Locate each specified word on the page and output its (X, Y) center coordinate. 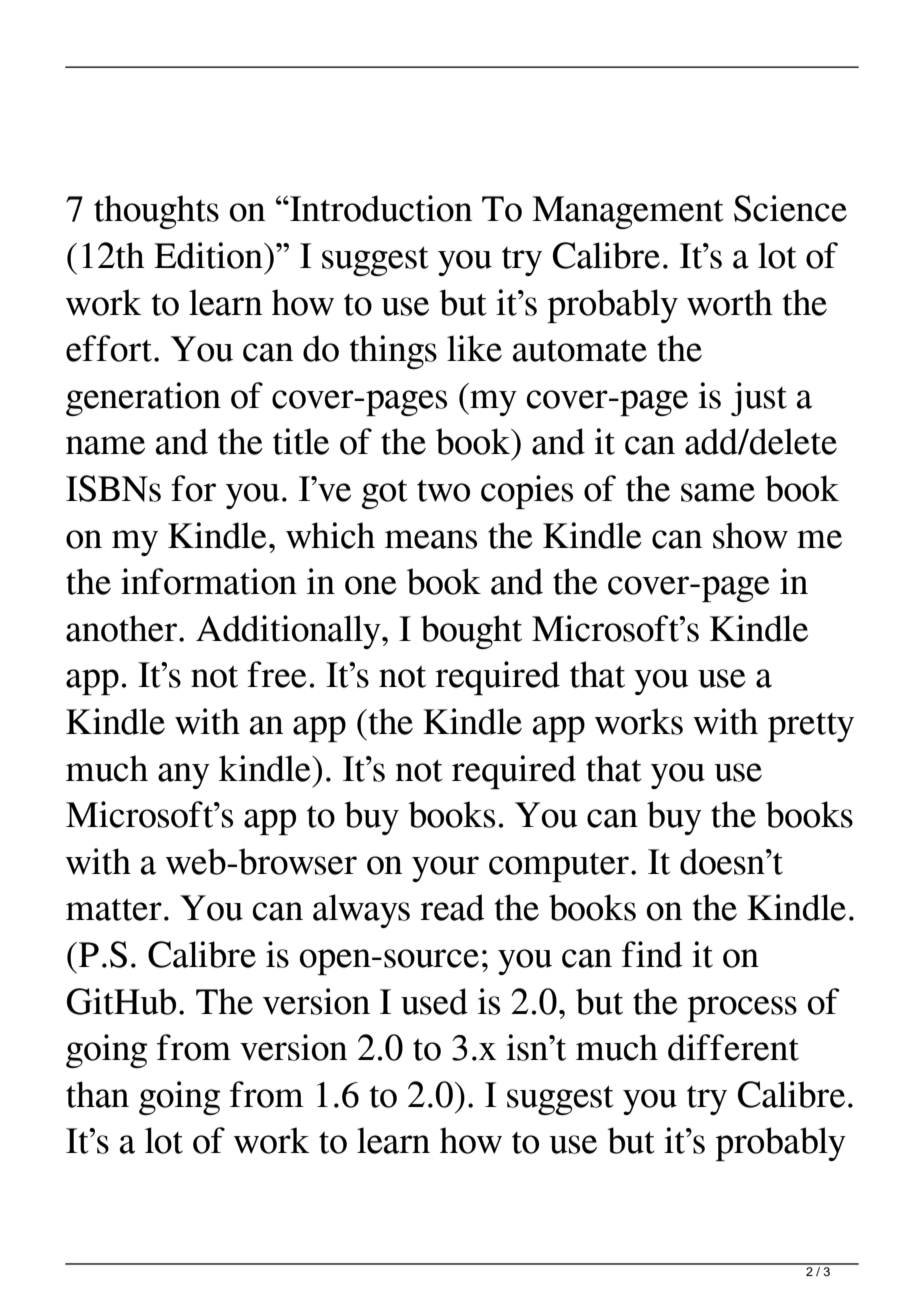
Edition (209, 255)
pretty (811, 727)
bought (471, 632)
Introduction (380, 208)
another (121, 628)
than (97, 1094)
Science (790, 208)
